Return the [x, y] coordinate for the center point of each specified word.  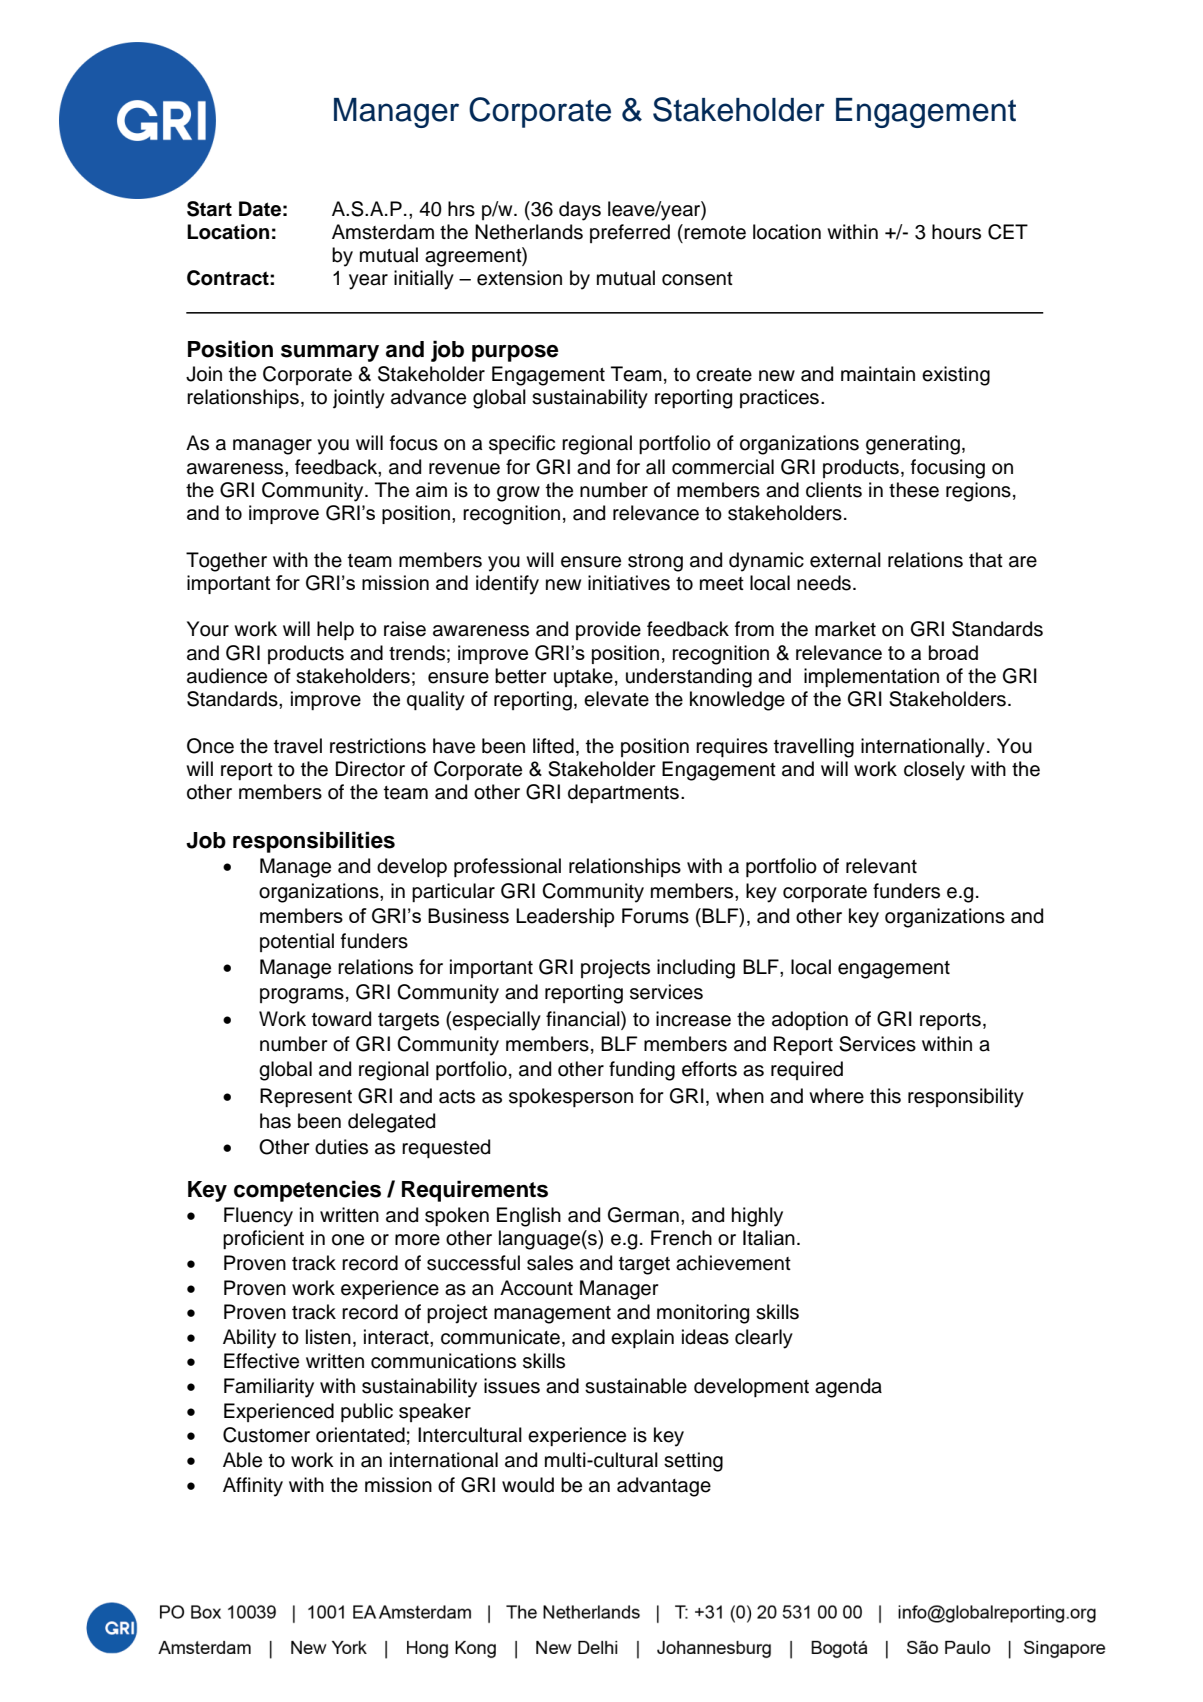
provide [608, 630]
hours [956, 232]
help [335, 630]
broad [953, 652]
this [885, 1096]
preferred [630, 233]
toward [341, 1019]
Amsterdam [383, 232]
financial [584, 1020]
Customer [266, 1435]
